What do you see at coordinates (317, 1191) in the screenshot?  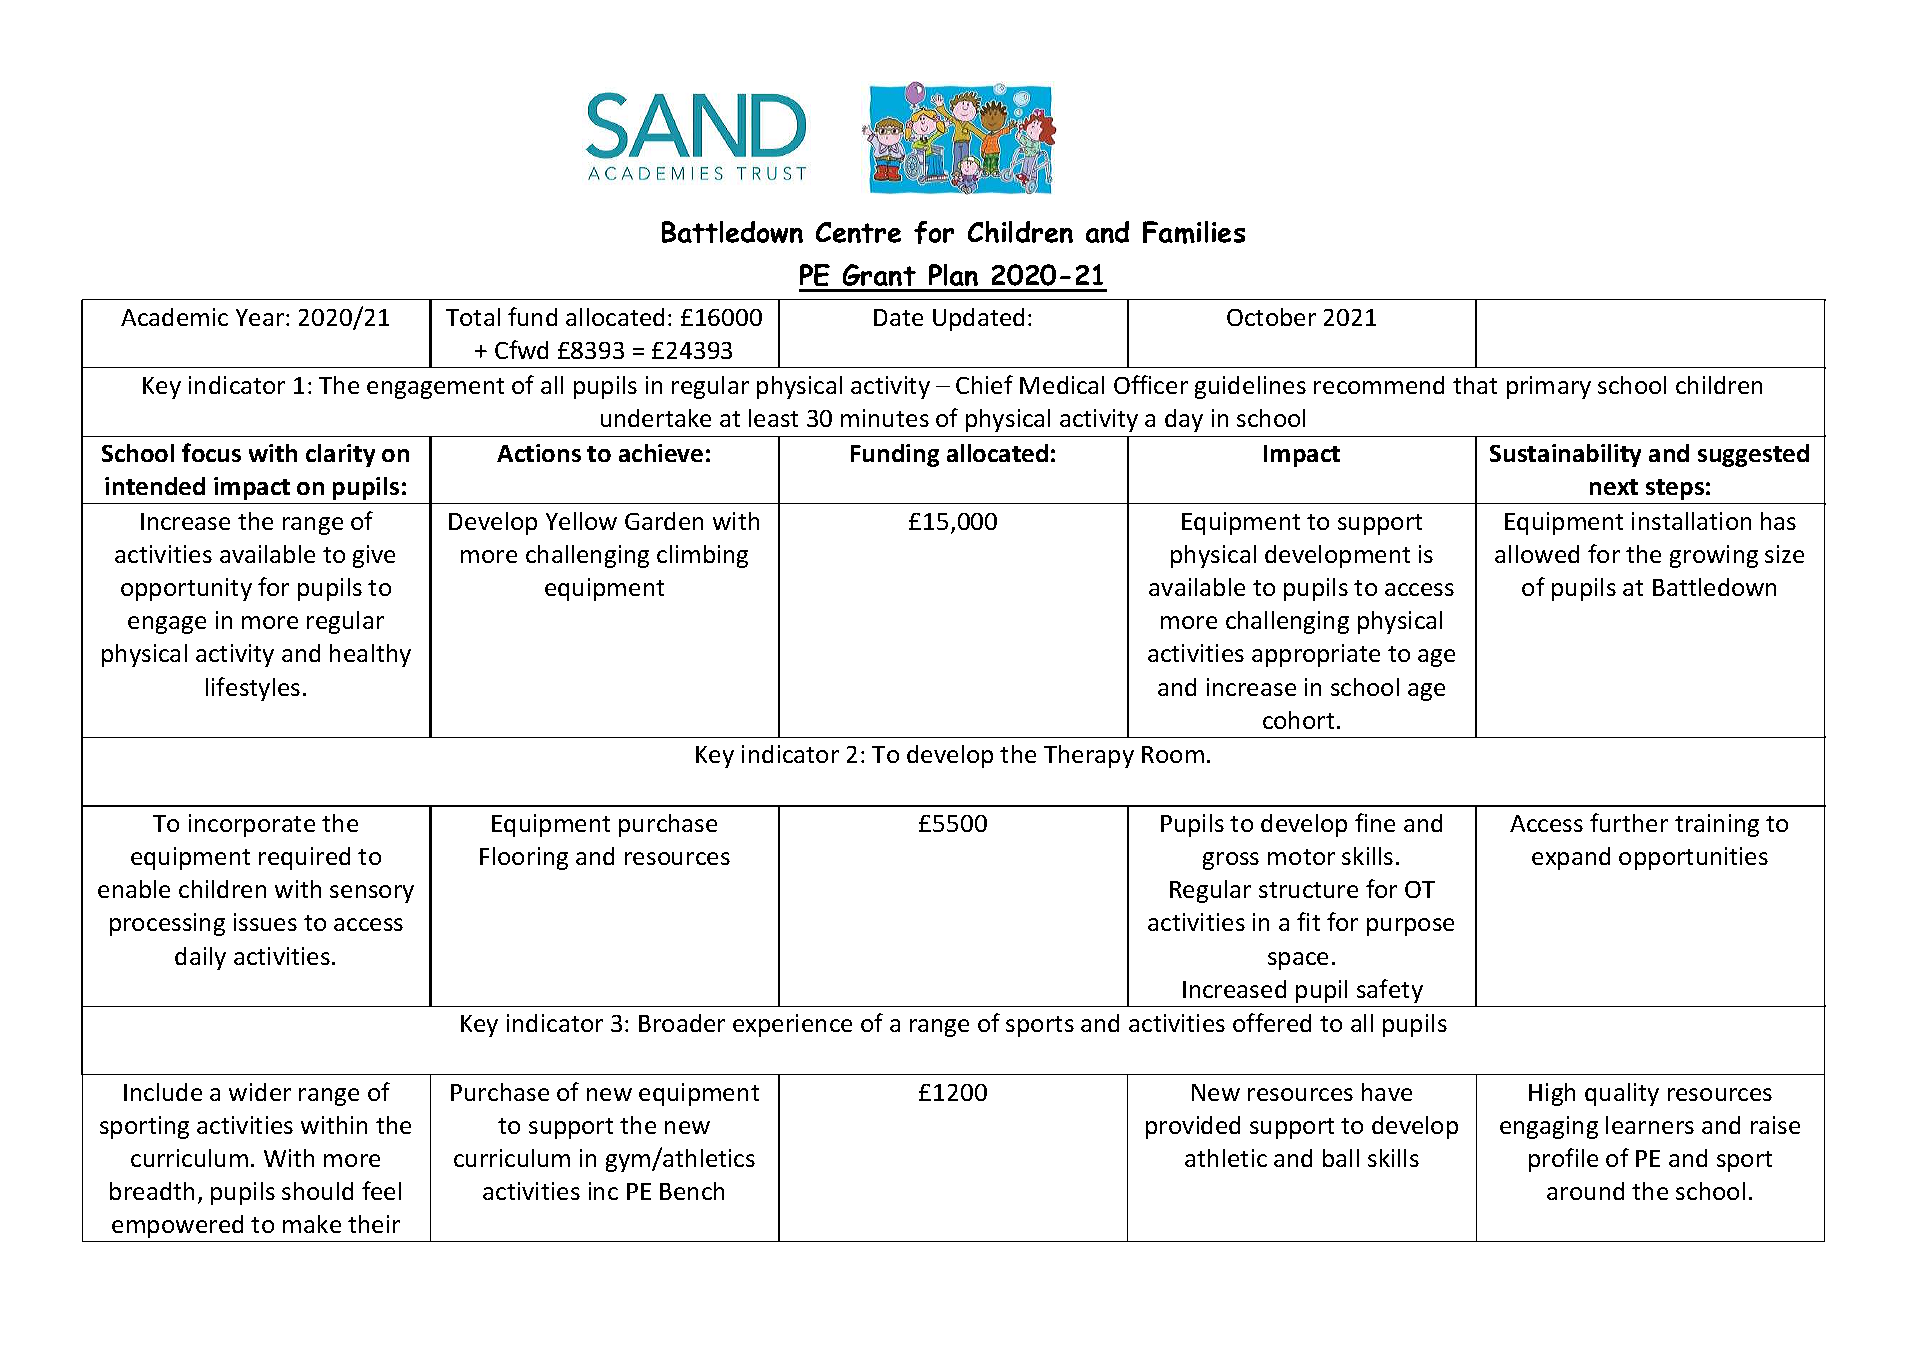 I see `should` at bounding box center [317, 1191].
